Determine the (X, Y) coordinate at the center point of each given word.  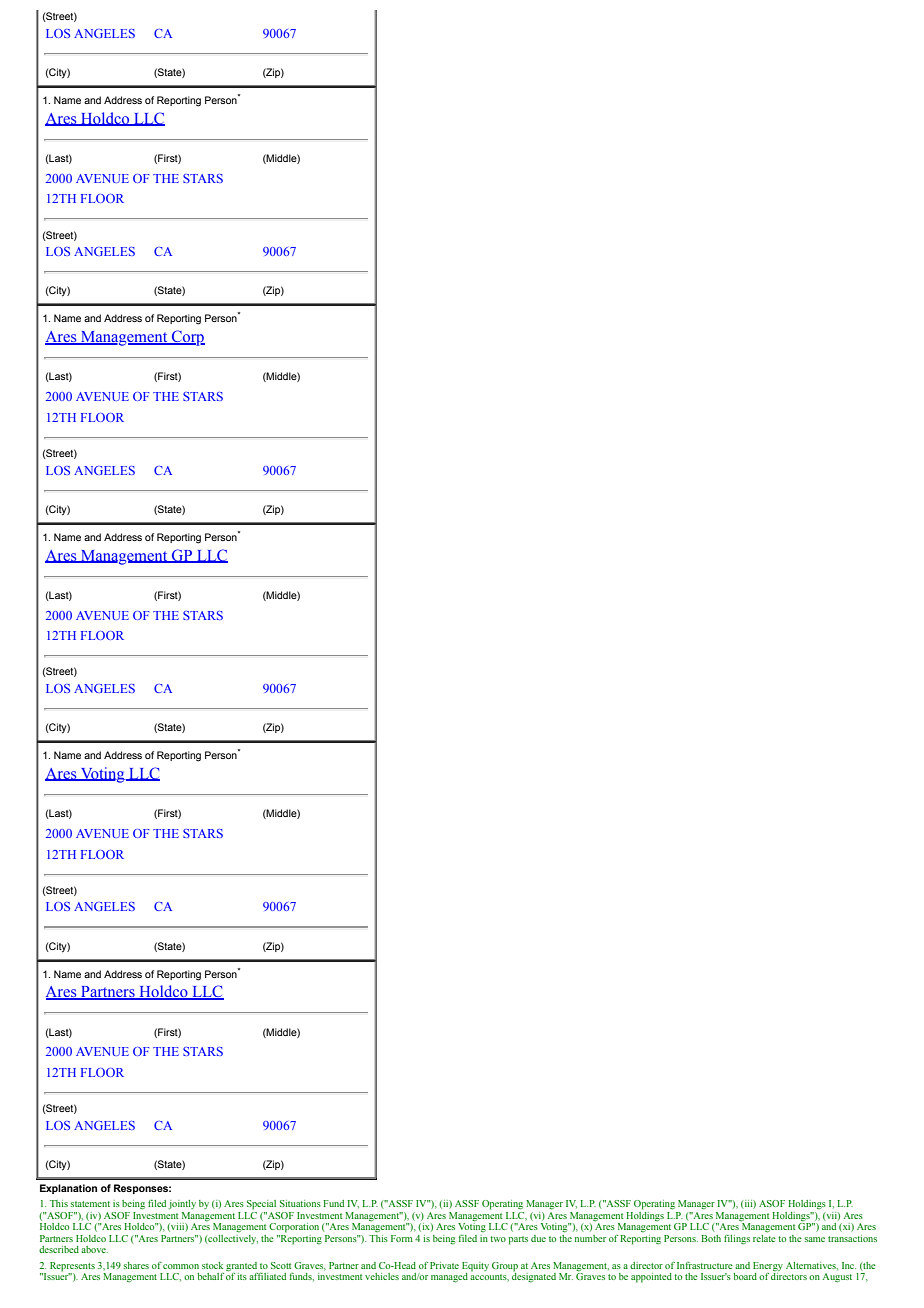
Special (261, 1205)
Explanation (68, 1189)
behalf (210, 1276)
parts (518, 1240)
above (94, 1249)
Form (402, 1238)
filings (737, 1240)
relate (764, 1237)
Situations (300, 1203)
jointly (182, 1205)
